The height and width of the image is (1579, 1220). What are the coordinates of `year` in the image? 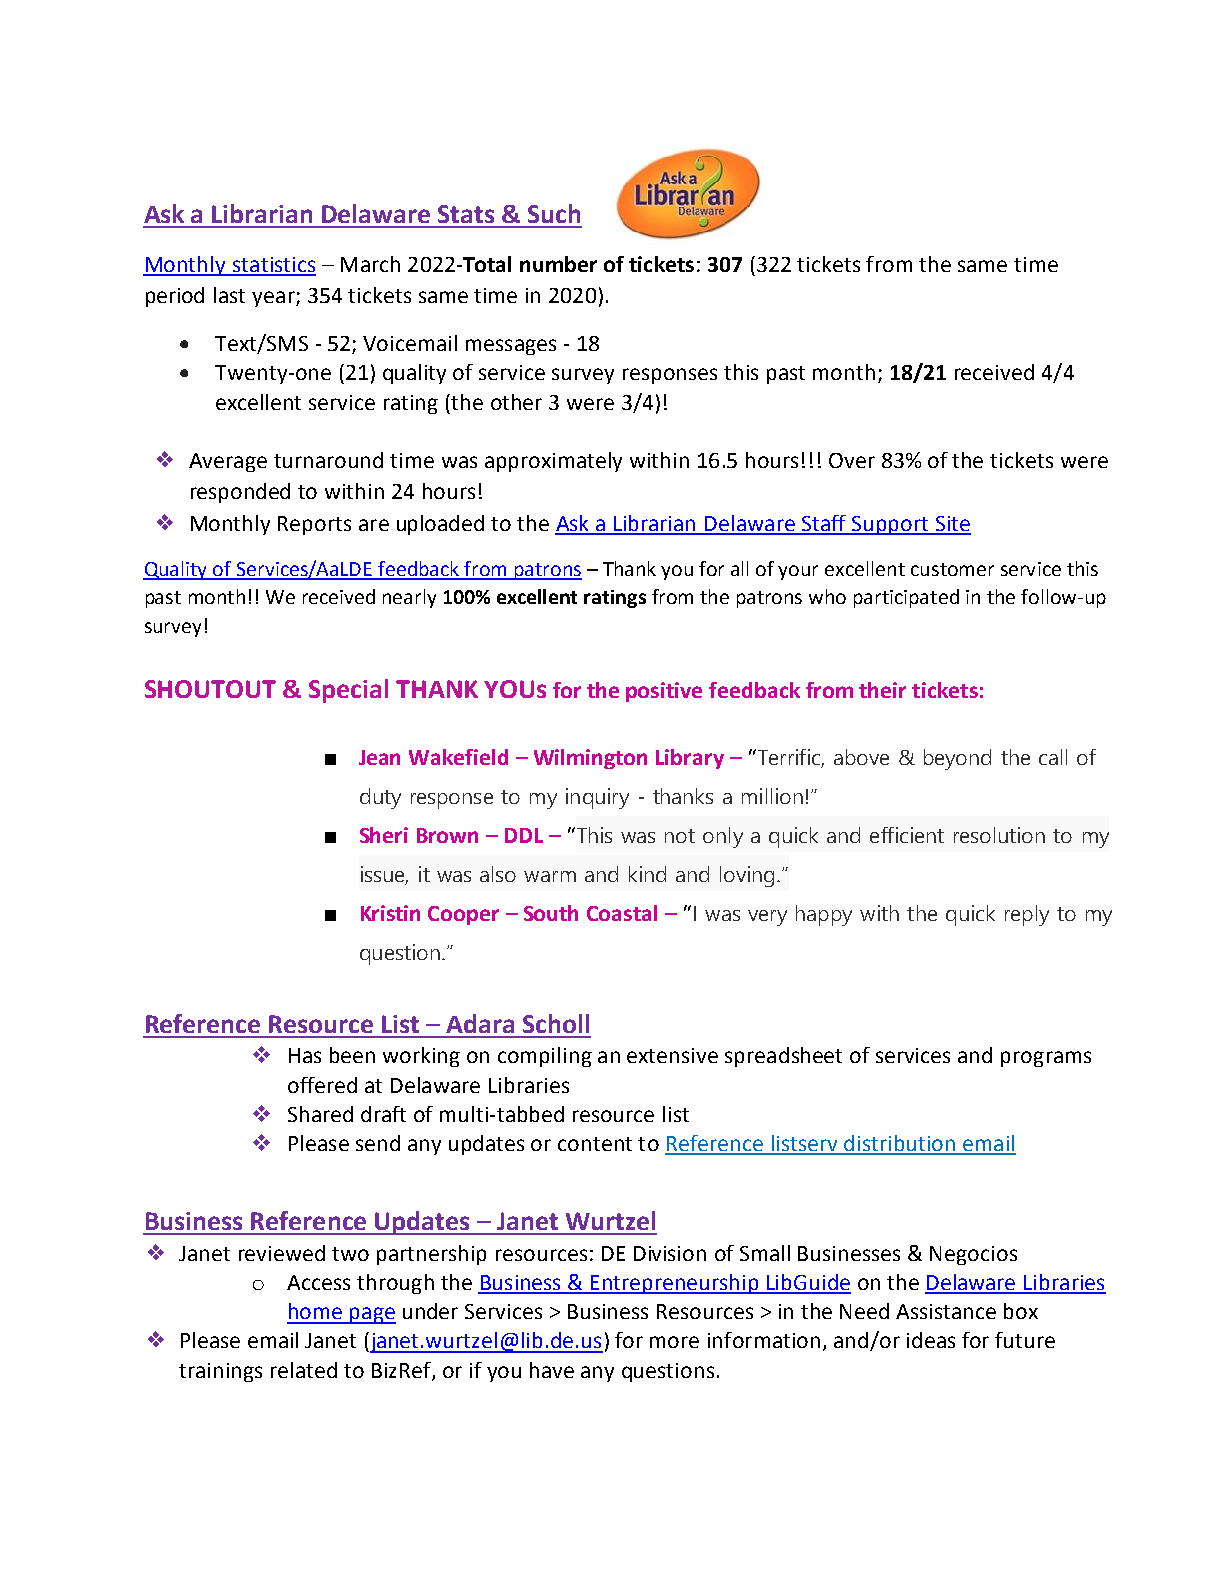 It's located at (274, 299).
